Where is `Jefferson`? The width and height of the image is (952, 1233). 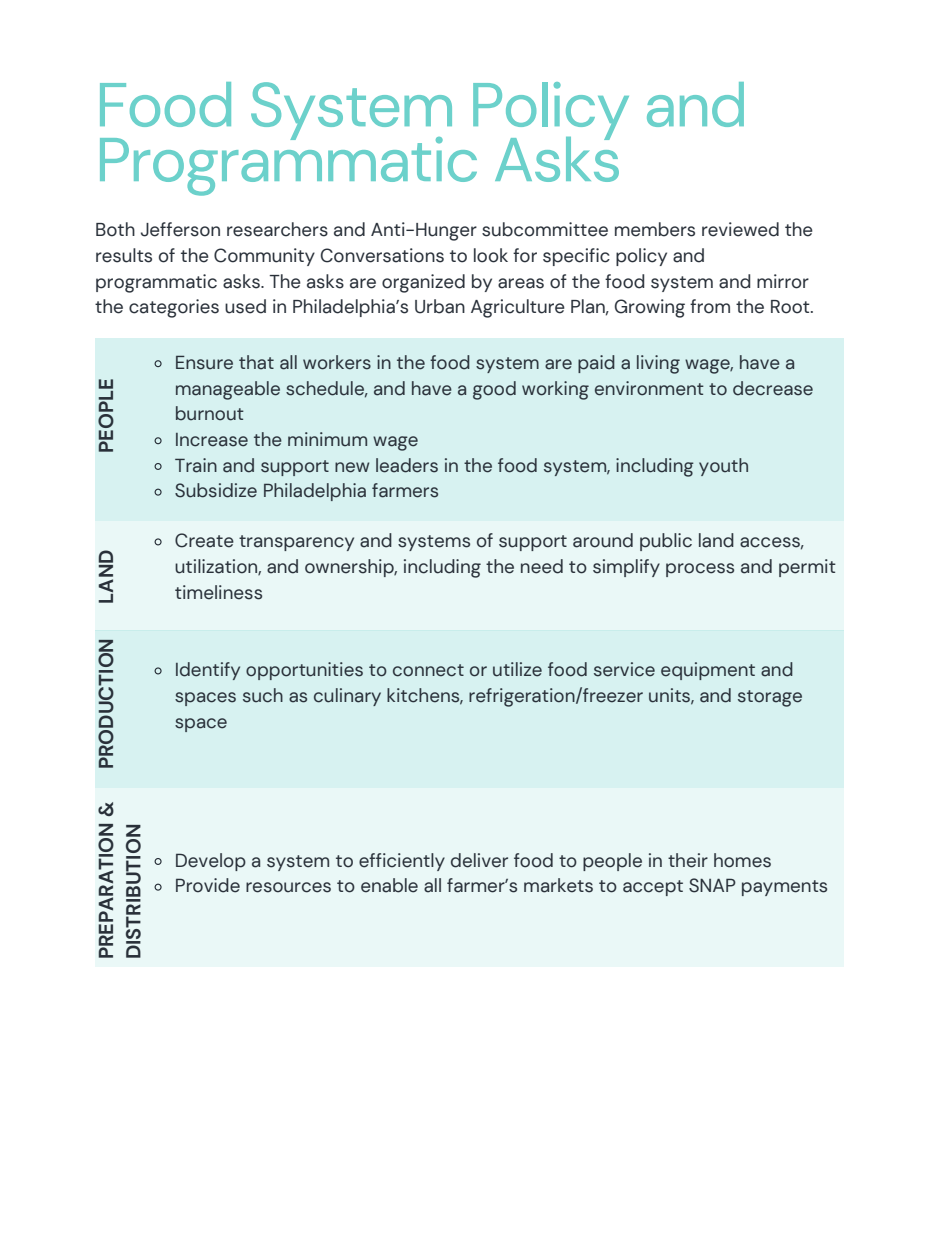 Jefferson is located at coordinates (180, 229).
